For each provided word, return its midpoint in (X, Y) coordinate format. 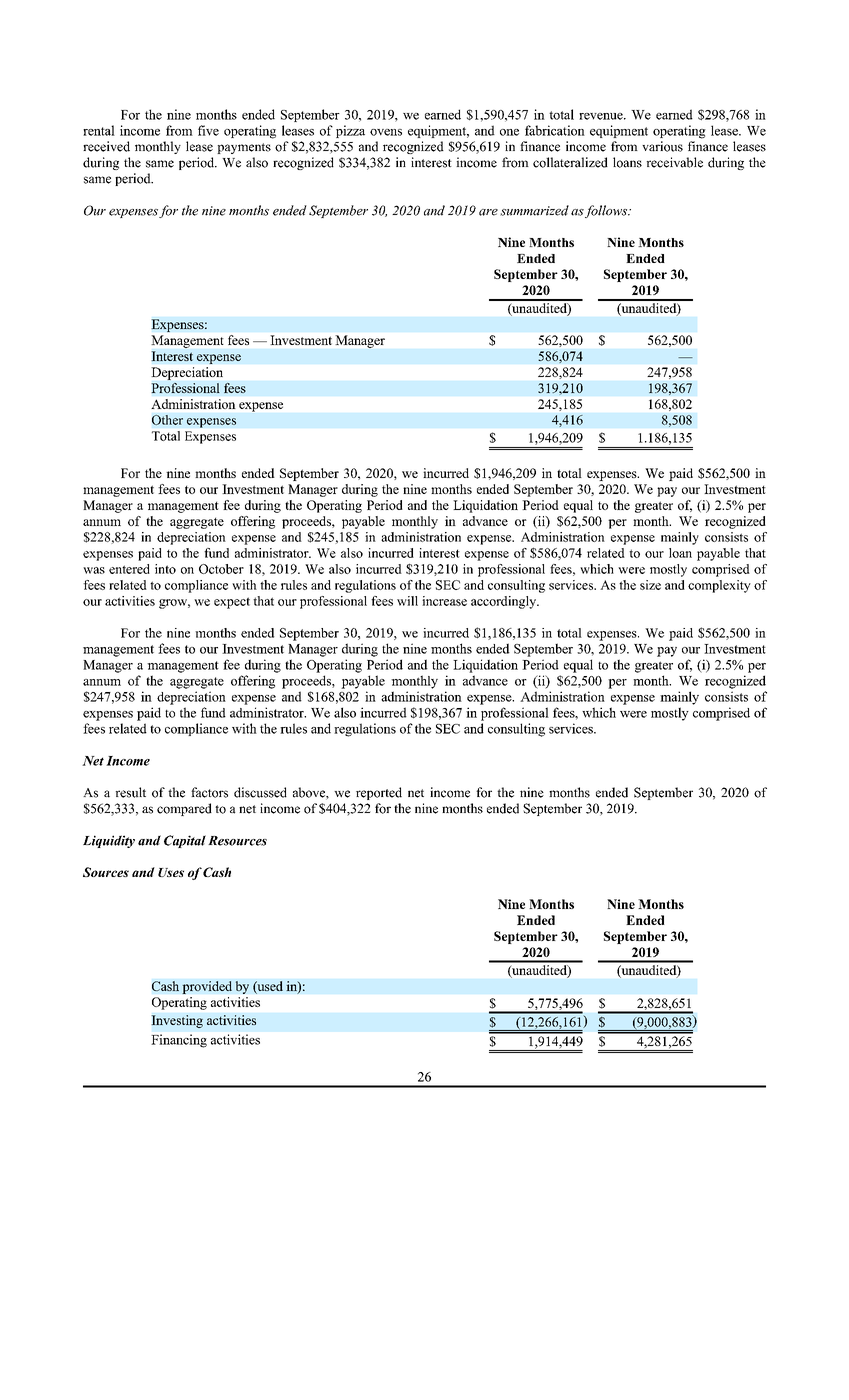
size (650, 585)
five (208, 130)
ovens (386, 132)
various (662, 146)
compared (184, 809)
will (407, 601)
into (165, 569)
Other (167, 420)
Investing (177, 1021)
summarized (534, 210)
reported (379, 793)
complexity (719, 586)
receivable (675, 162)
